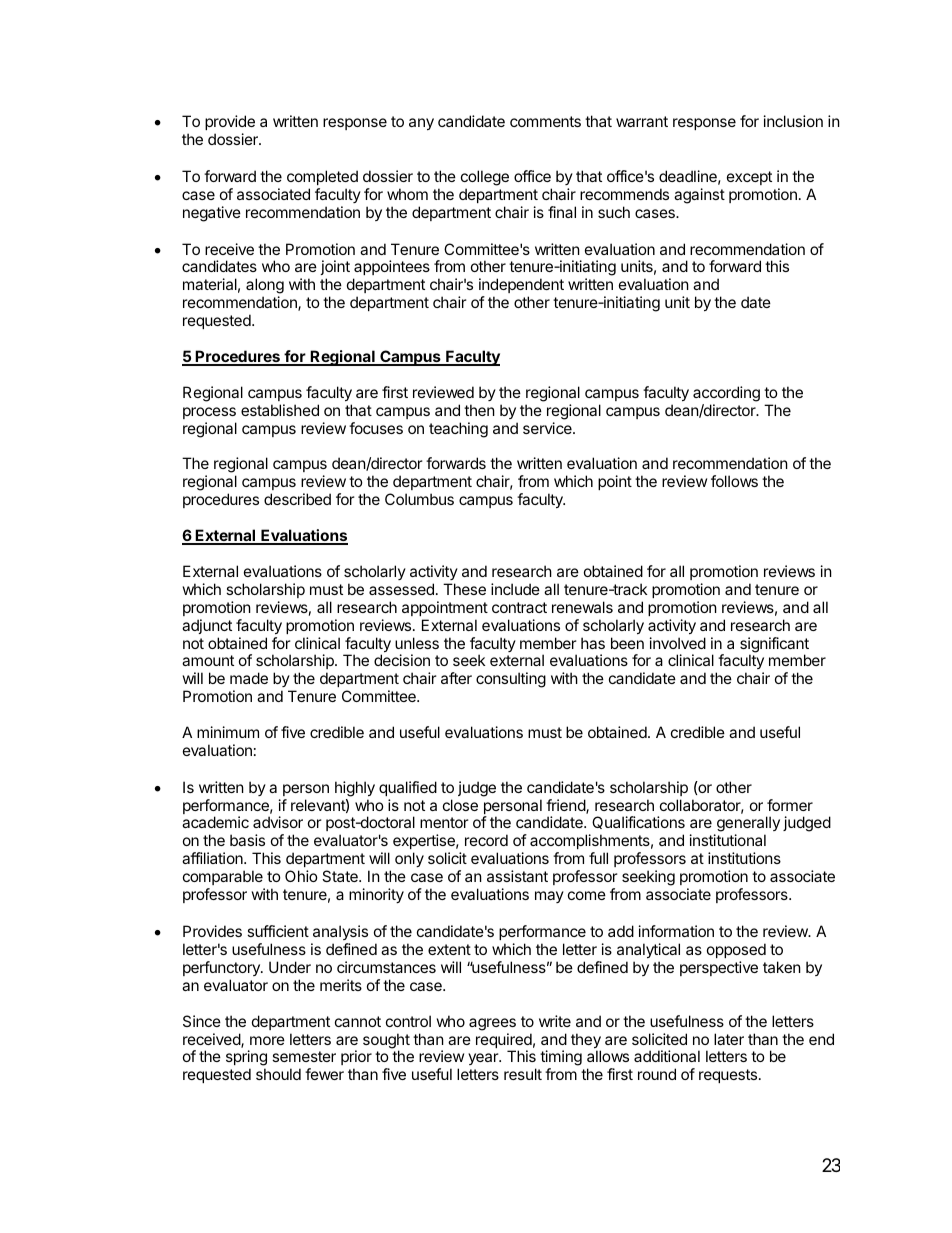 The image size is (952, 1233). What do you see at coordinates (322, 177) in the screenshot?
I see `completed` at bounding box center [322, 177].
